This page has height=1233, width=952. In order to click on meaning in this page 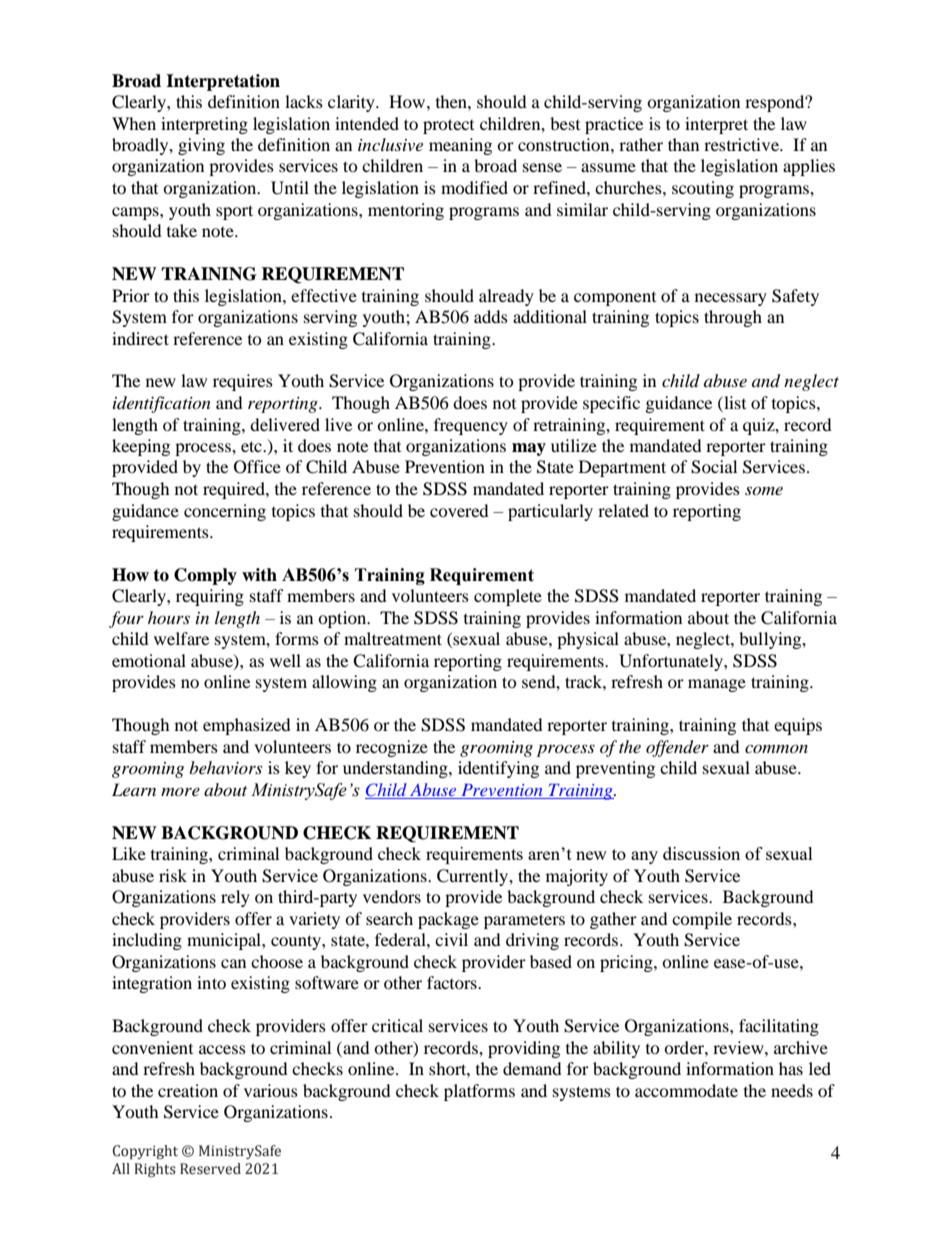, I will do `click(460, 146)`.
